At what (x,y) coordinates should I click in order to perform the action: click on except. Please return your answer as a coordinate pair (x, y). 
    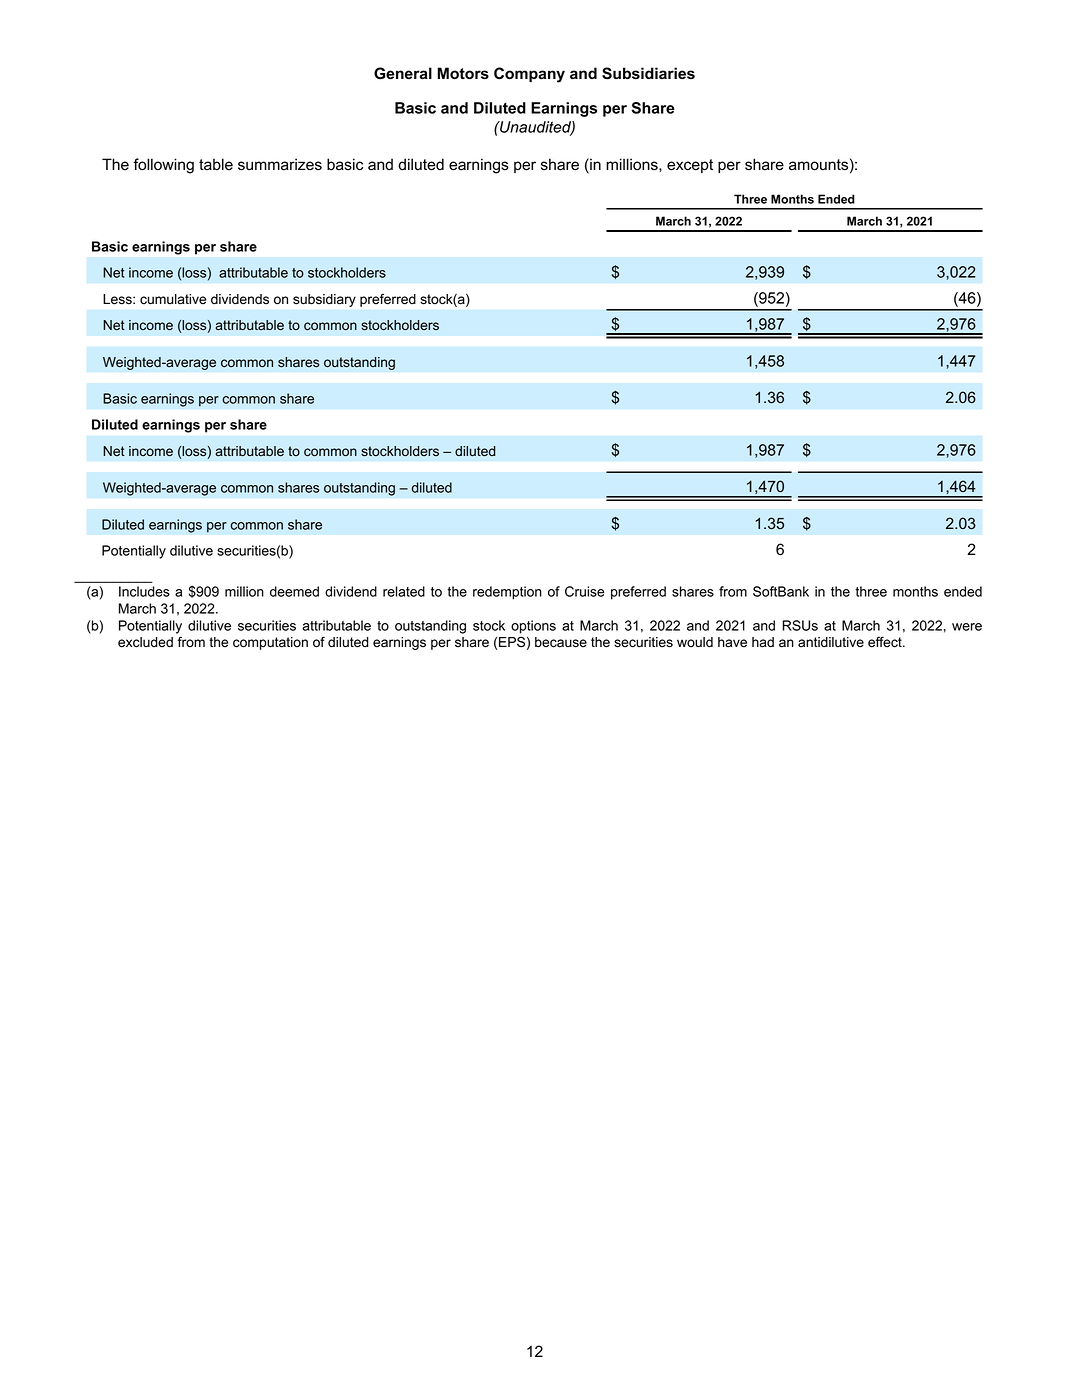
    Looking at the image, I should click on (690, 166).
